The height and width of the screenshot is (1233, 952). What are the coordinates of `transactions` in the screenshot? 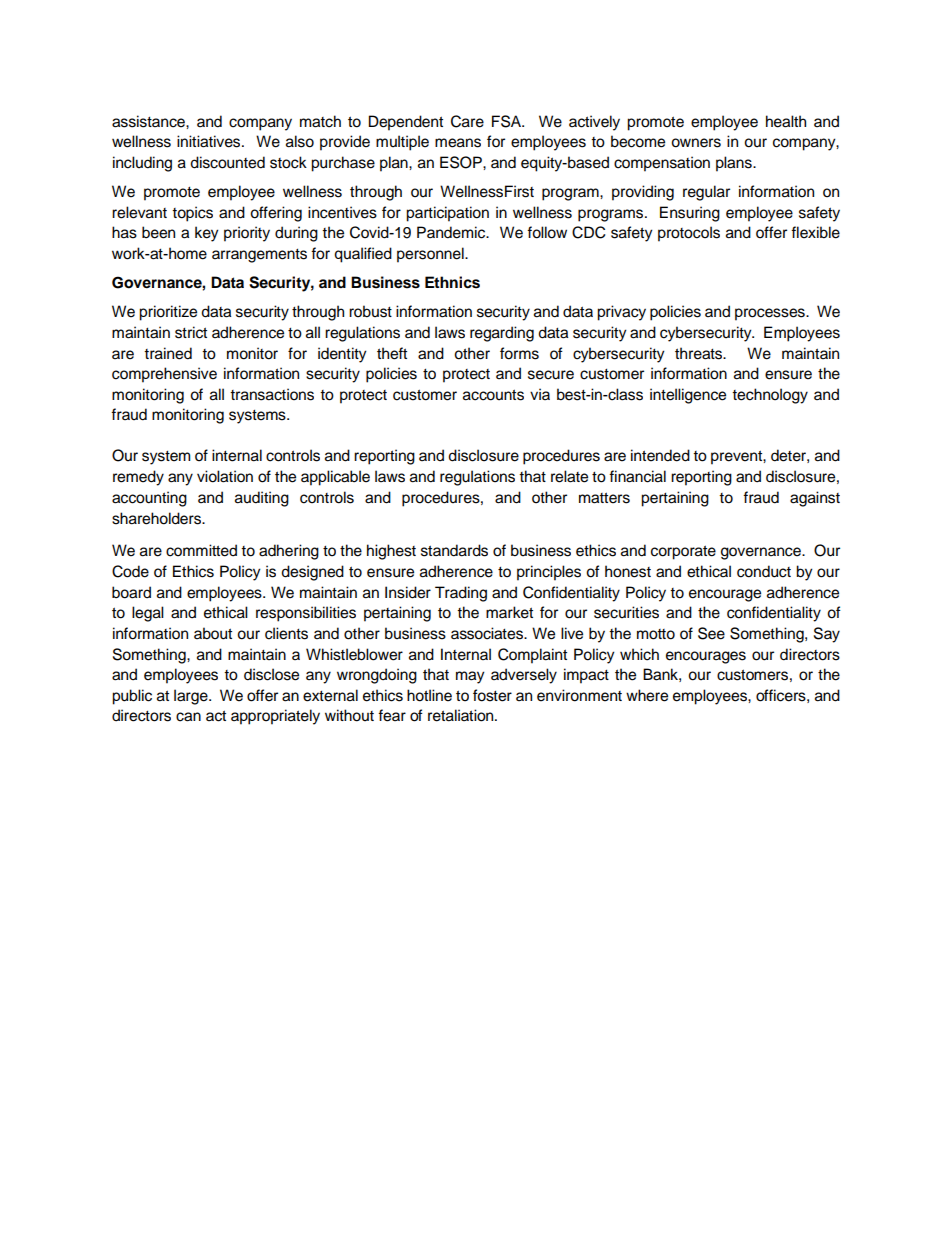 It's located at (272, 394).
